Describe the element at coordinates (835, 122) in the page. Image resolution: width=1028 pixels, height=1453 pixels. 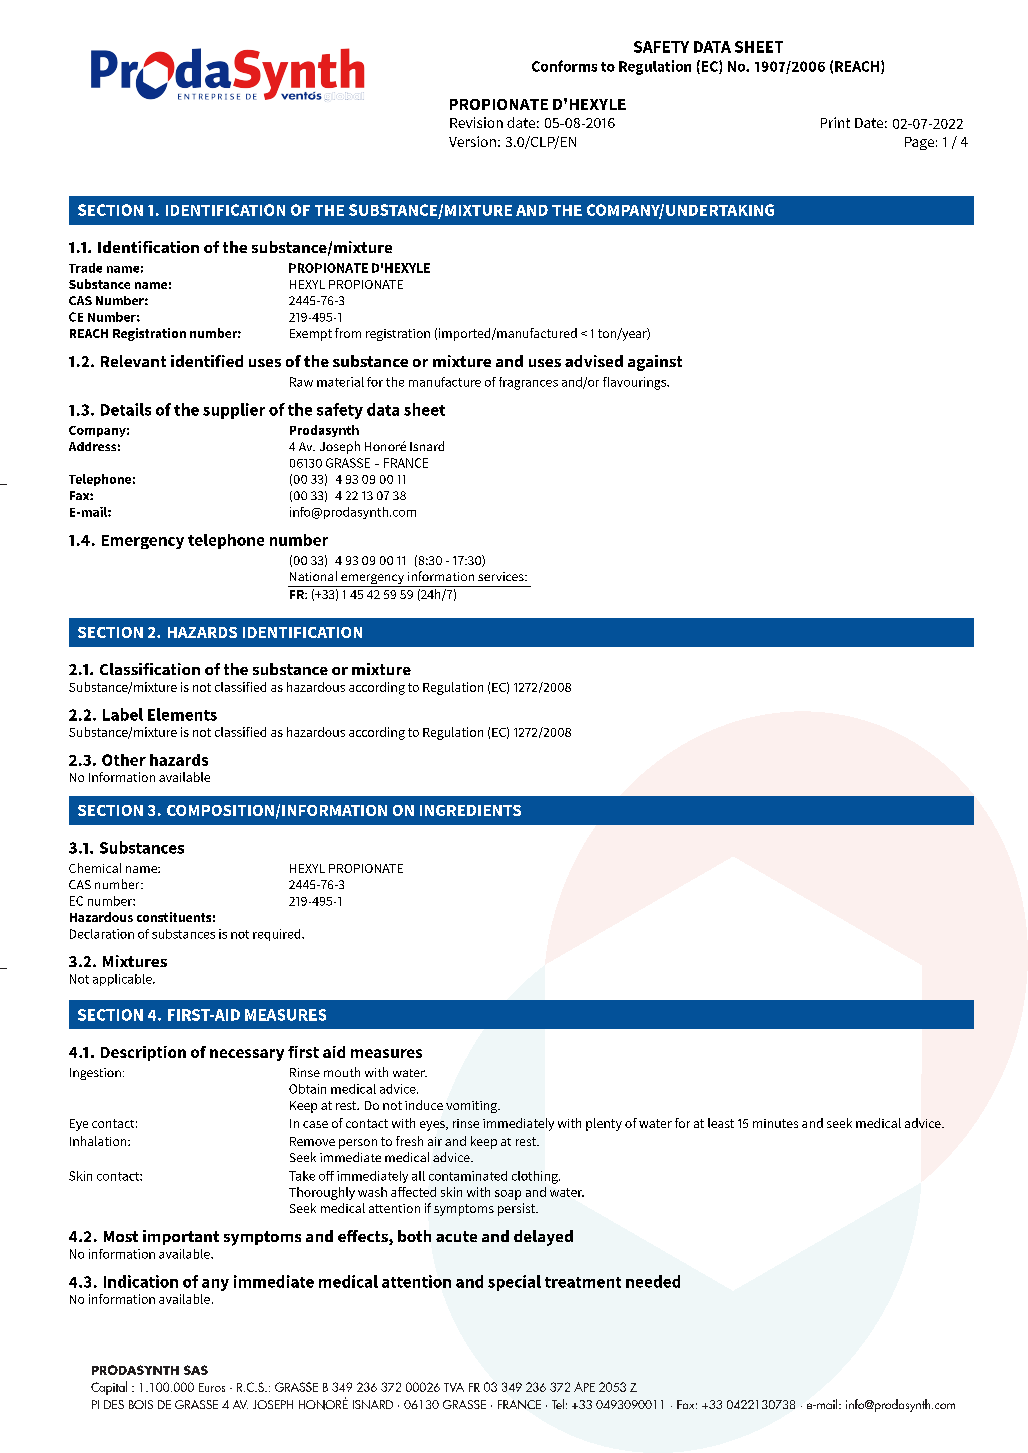
I see `Print` at that location.
